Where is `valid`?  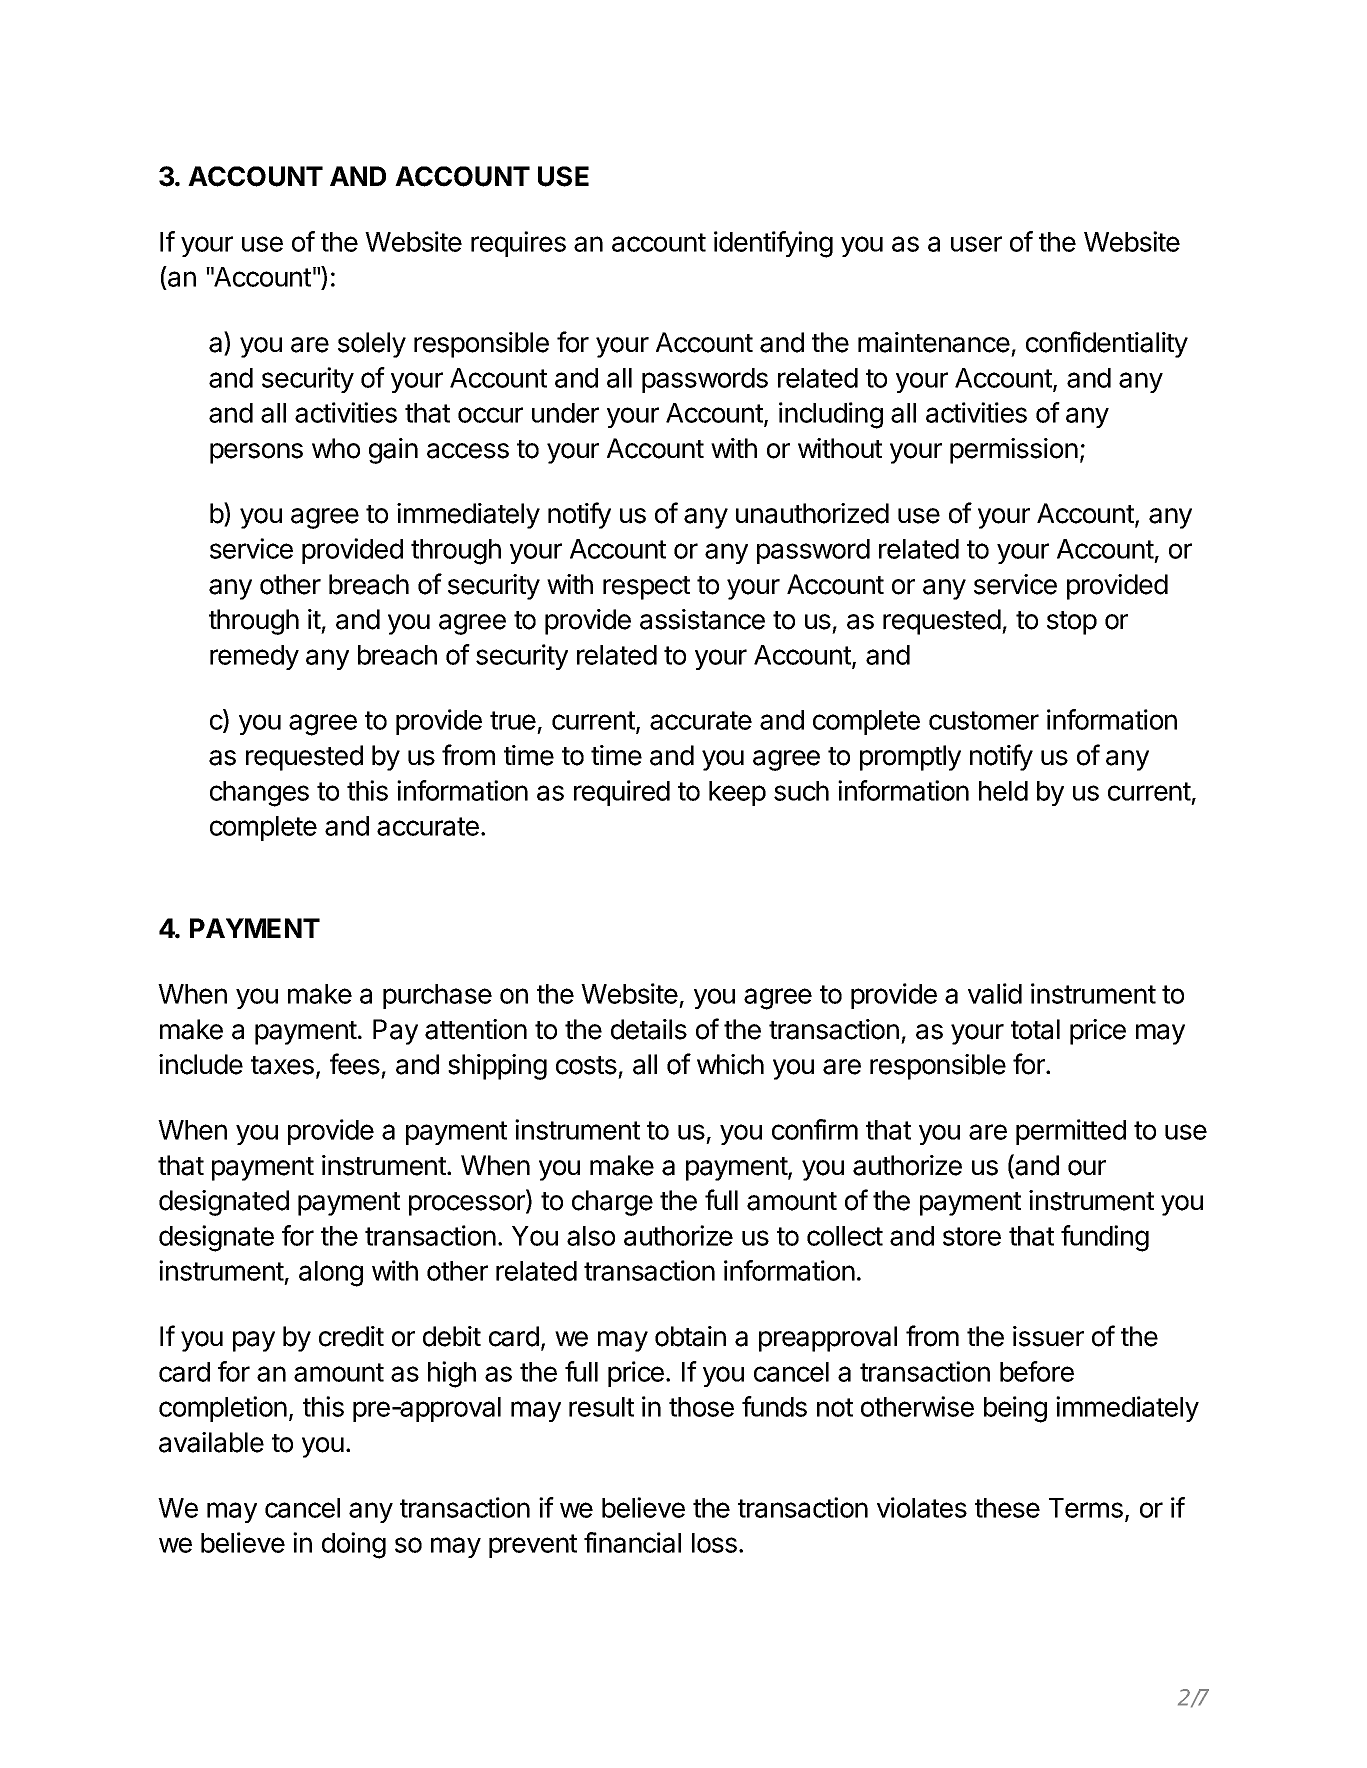
valid is located at coordinates (995, 993).
